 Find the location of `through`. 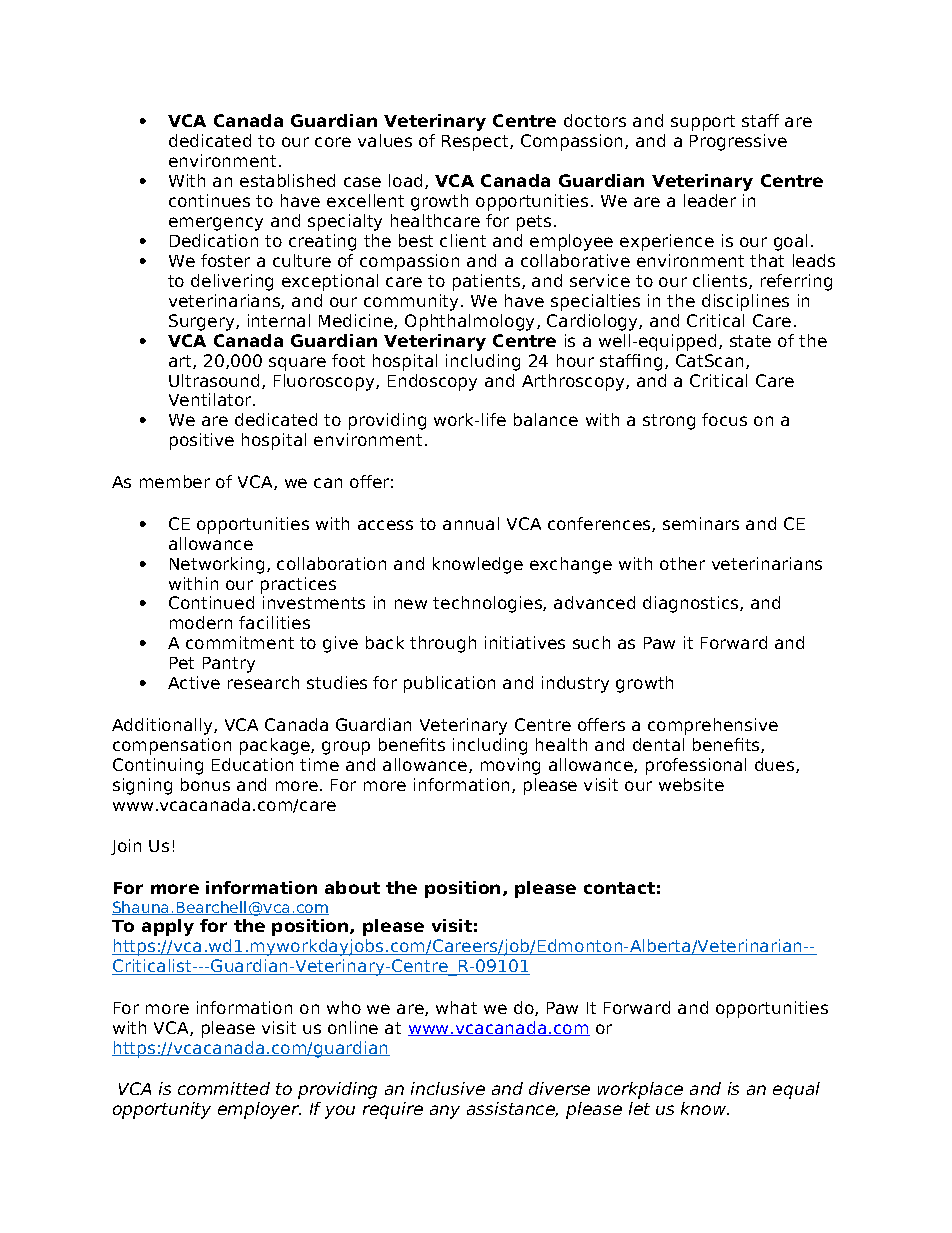

through is located at coordinates (443, 644).
